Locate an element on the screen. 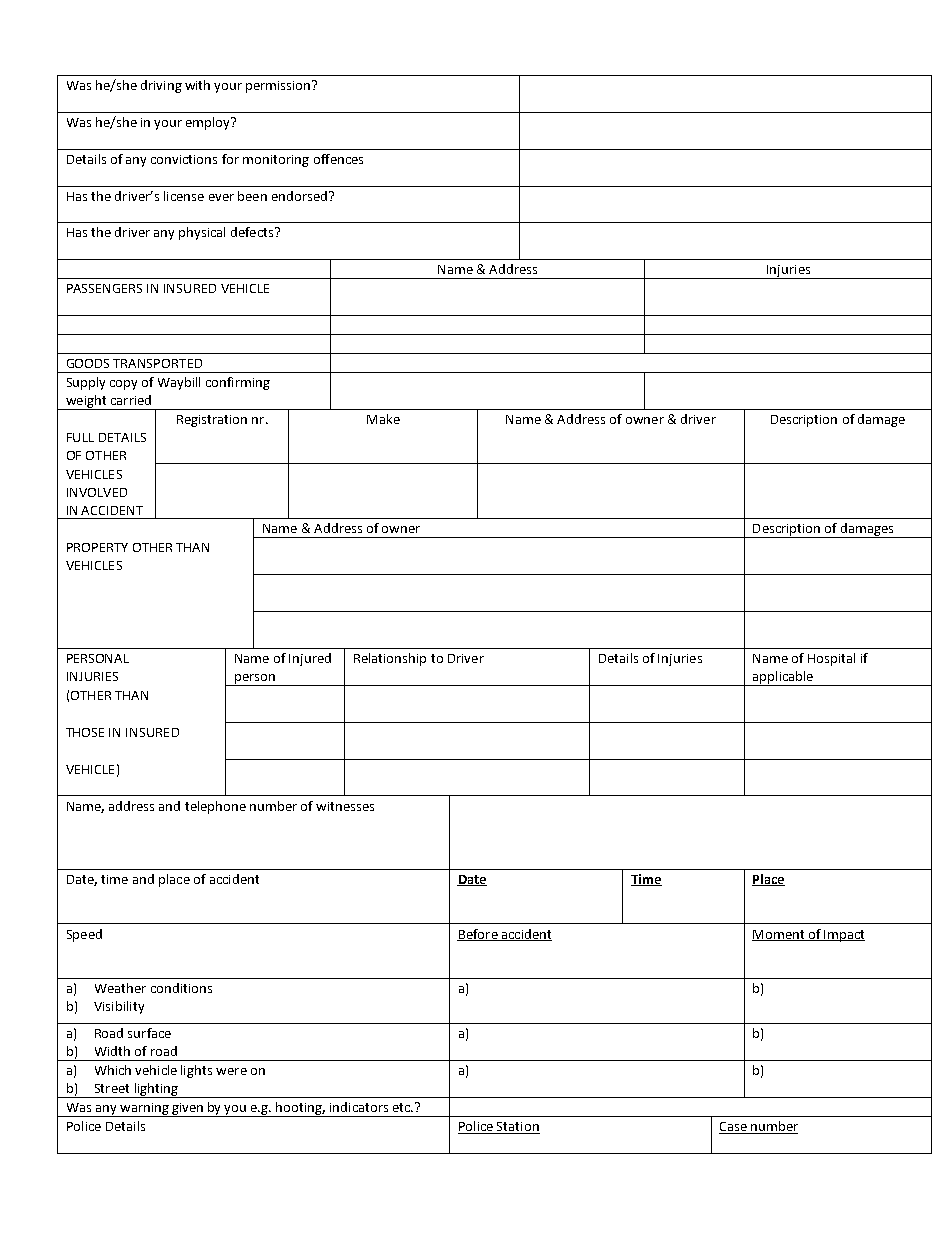  employ is located at coordinates (209, 123).
